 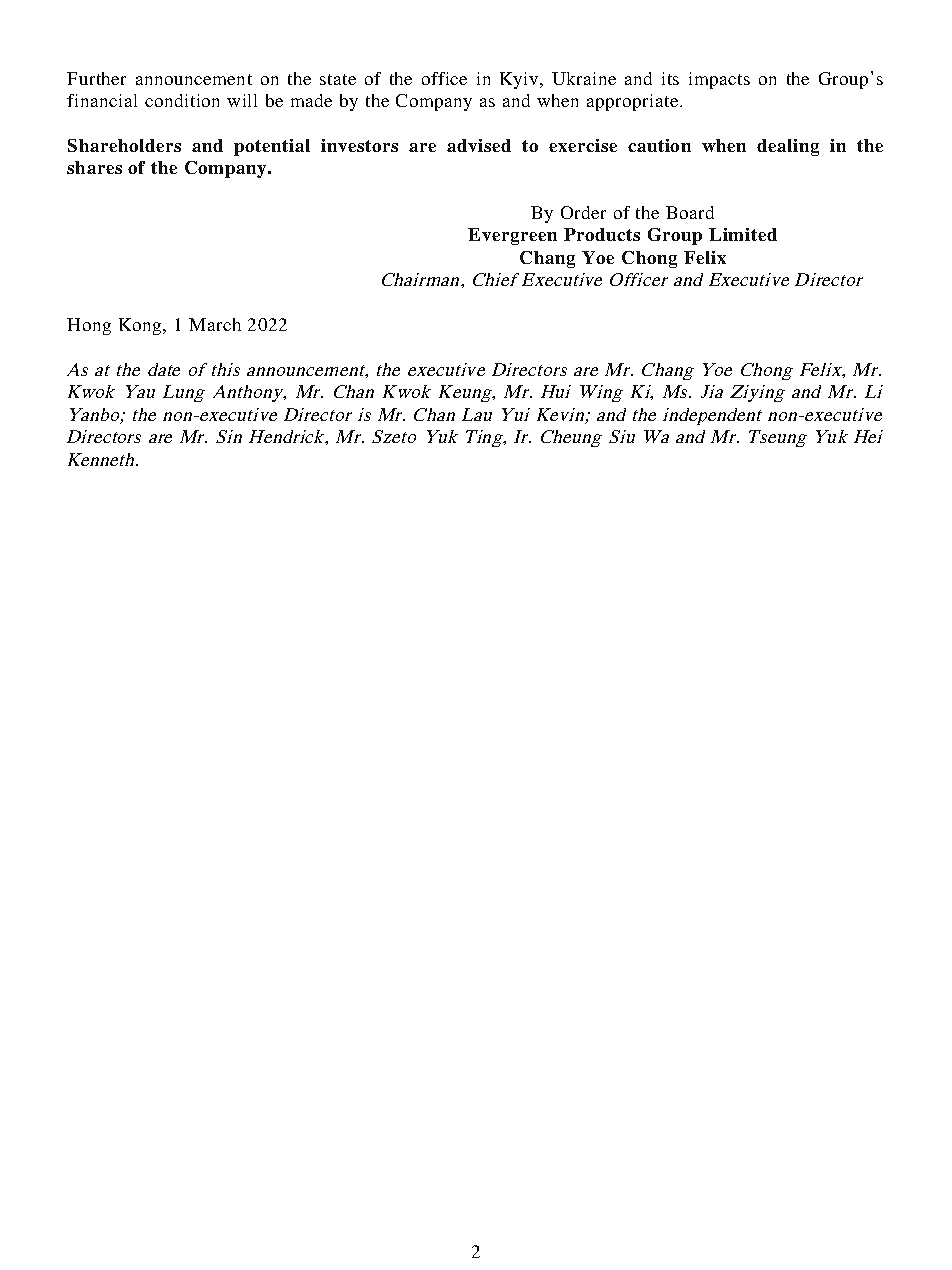 What do you see at coordinates (215, 324) in the page?
I see `March` at bounding box center [215, 324].
